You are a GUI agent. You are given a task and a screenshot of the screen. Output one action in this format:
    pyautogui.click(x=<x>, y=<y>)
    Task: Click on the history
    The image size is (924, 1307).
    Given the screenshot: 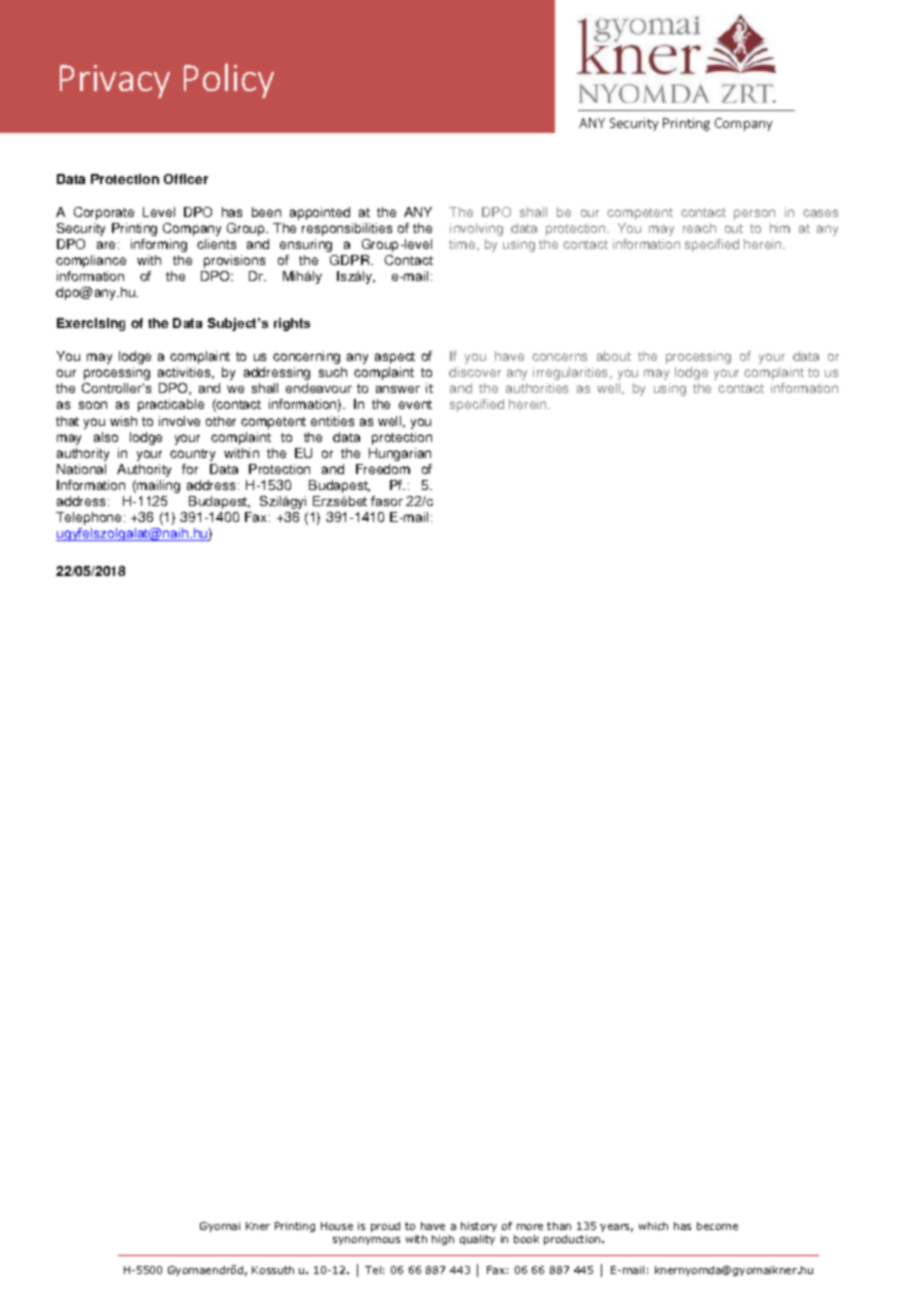 What is the action you would take?
    pyautogui.click(x=479, y=1227)
